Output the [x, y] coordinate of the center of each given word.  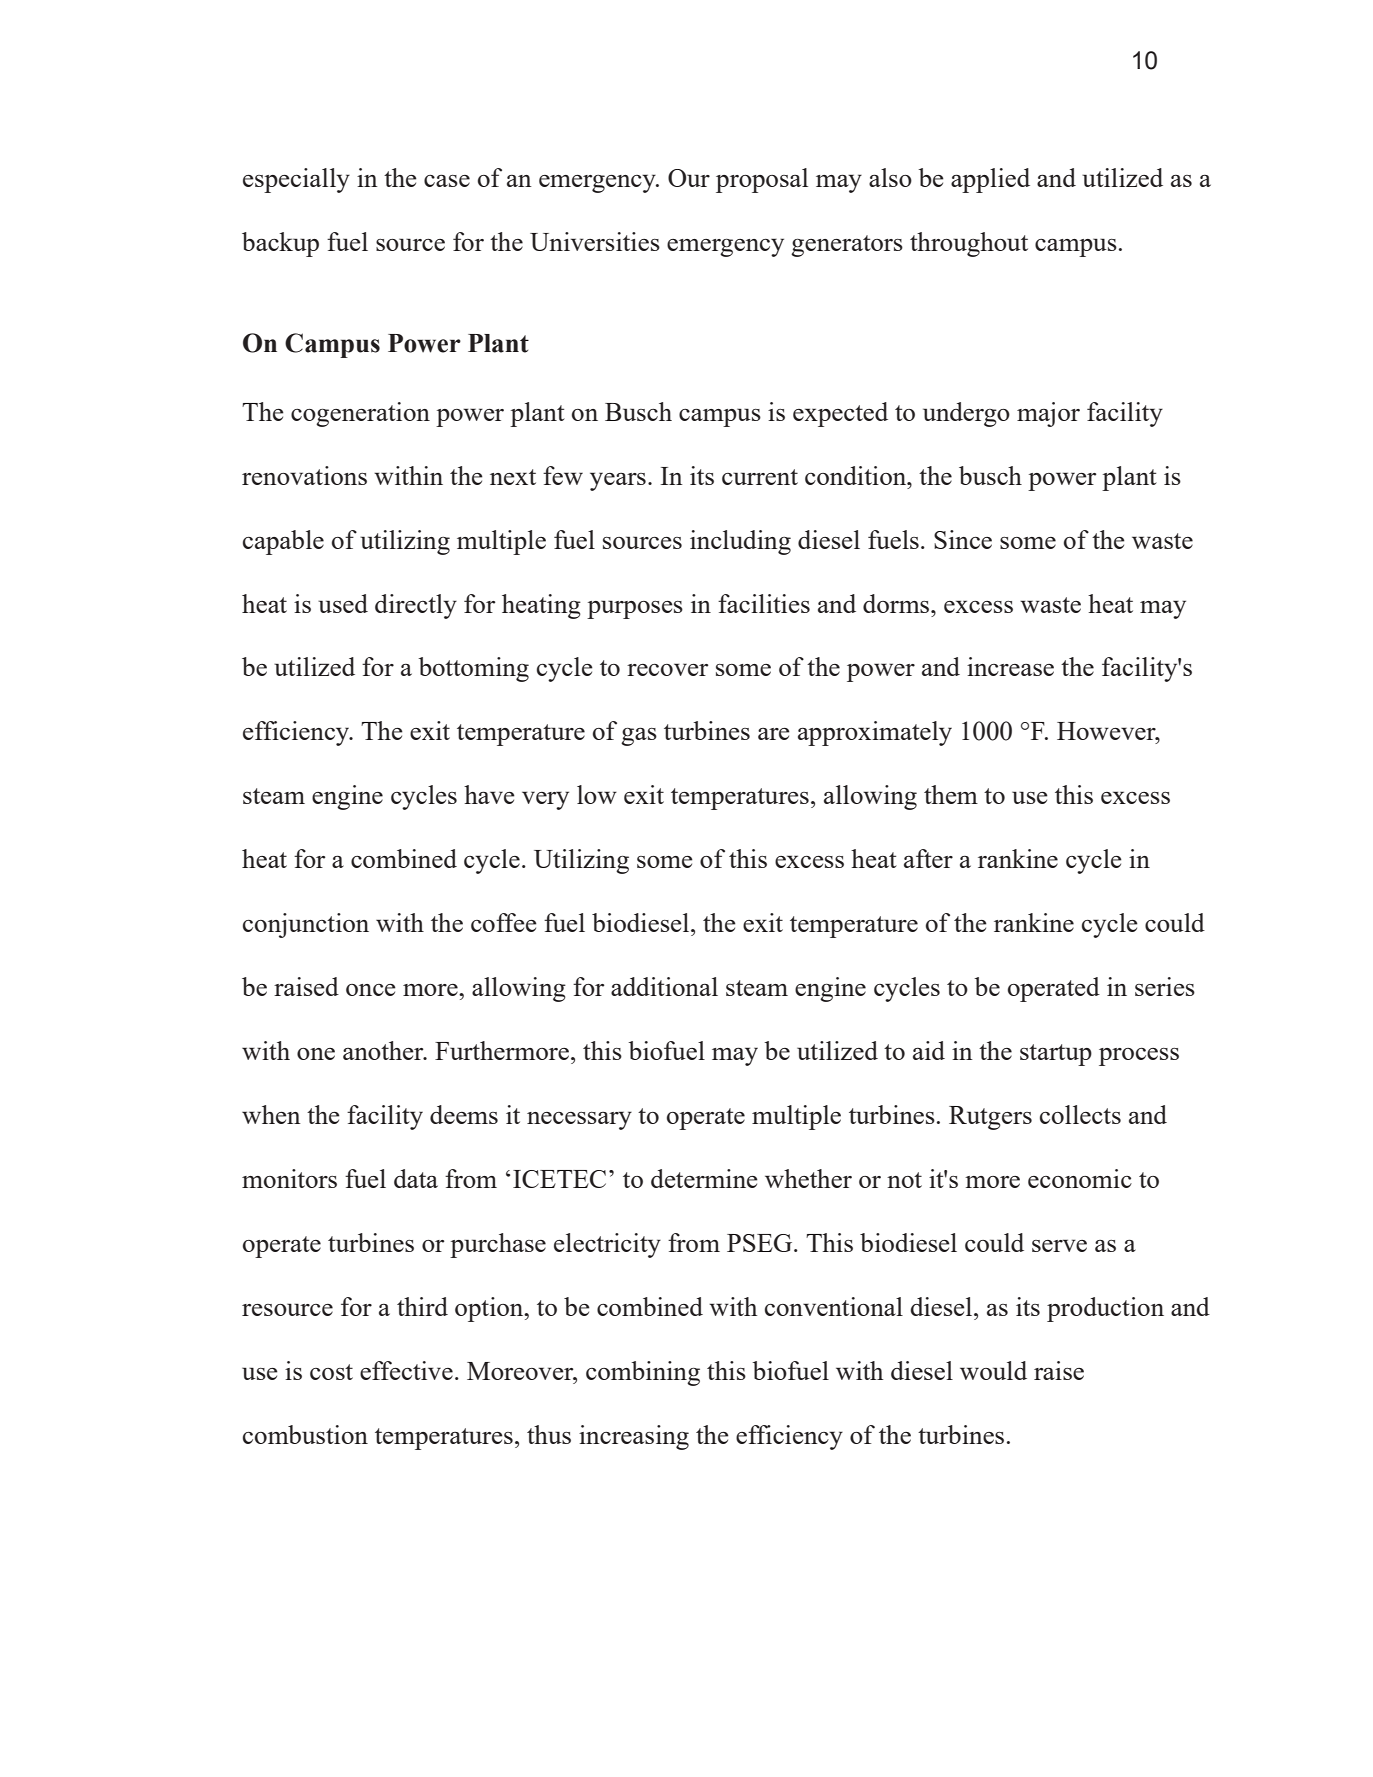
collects [1080, 1114]
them [951, 794]
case [447, 181]
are [774, 734]
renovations [304, 475]
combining [643, 1373]
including [740, 542]
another [384, 1050]
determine [704, 1178]
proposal [762, 180]
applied [990, 180]
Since [963, 539]
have [489, 794]
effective [406, 1370]
